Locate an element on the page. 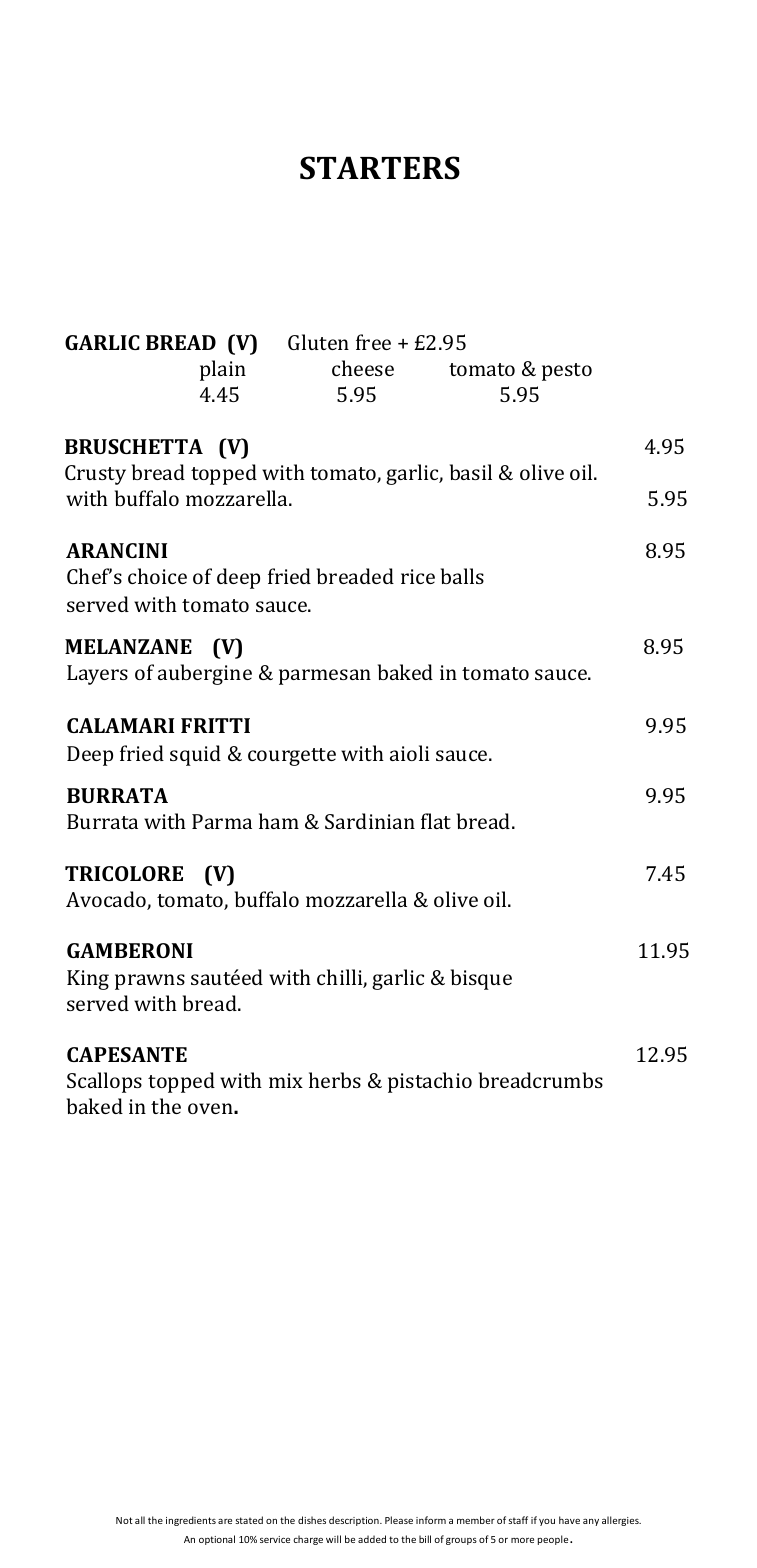  parmesan is located at coordinates (325, 677).
